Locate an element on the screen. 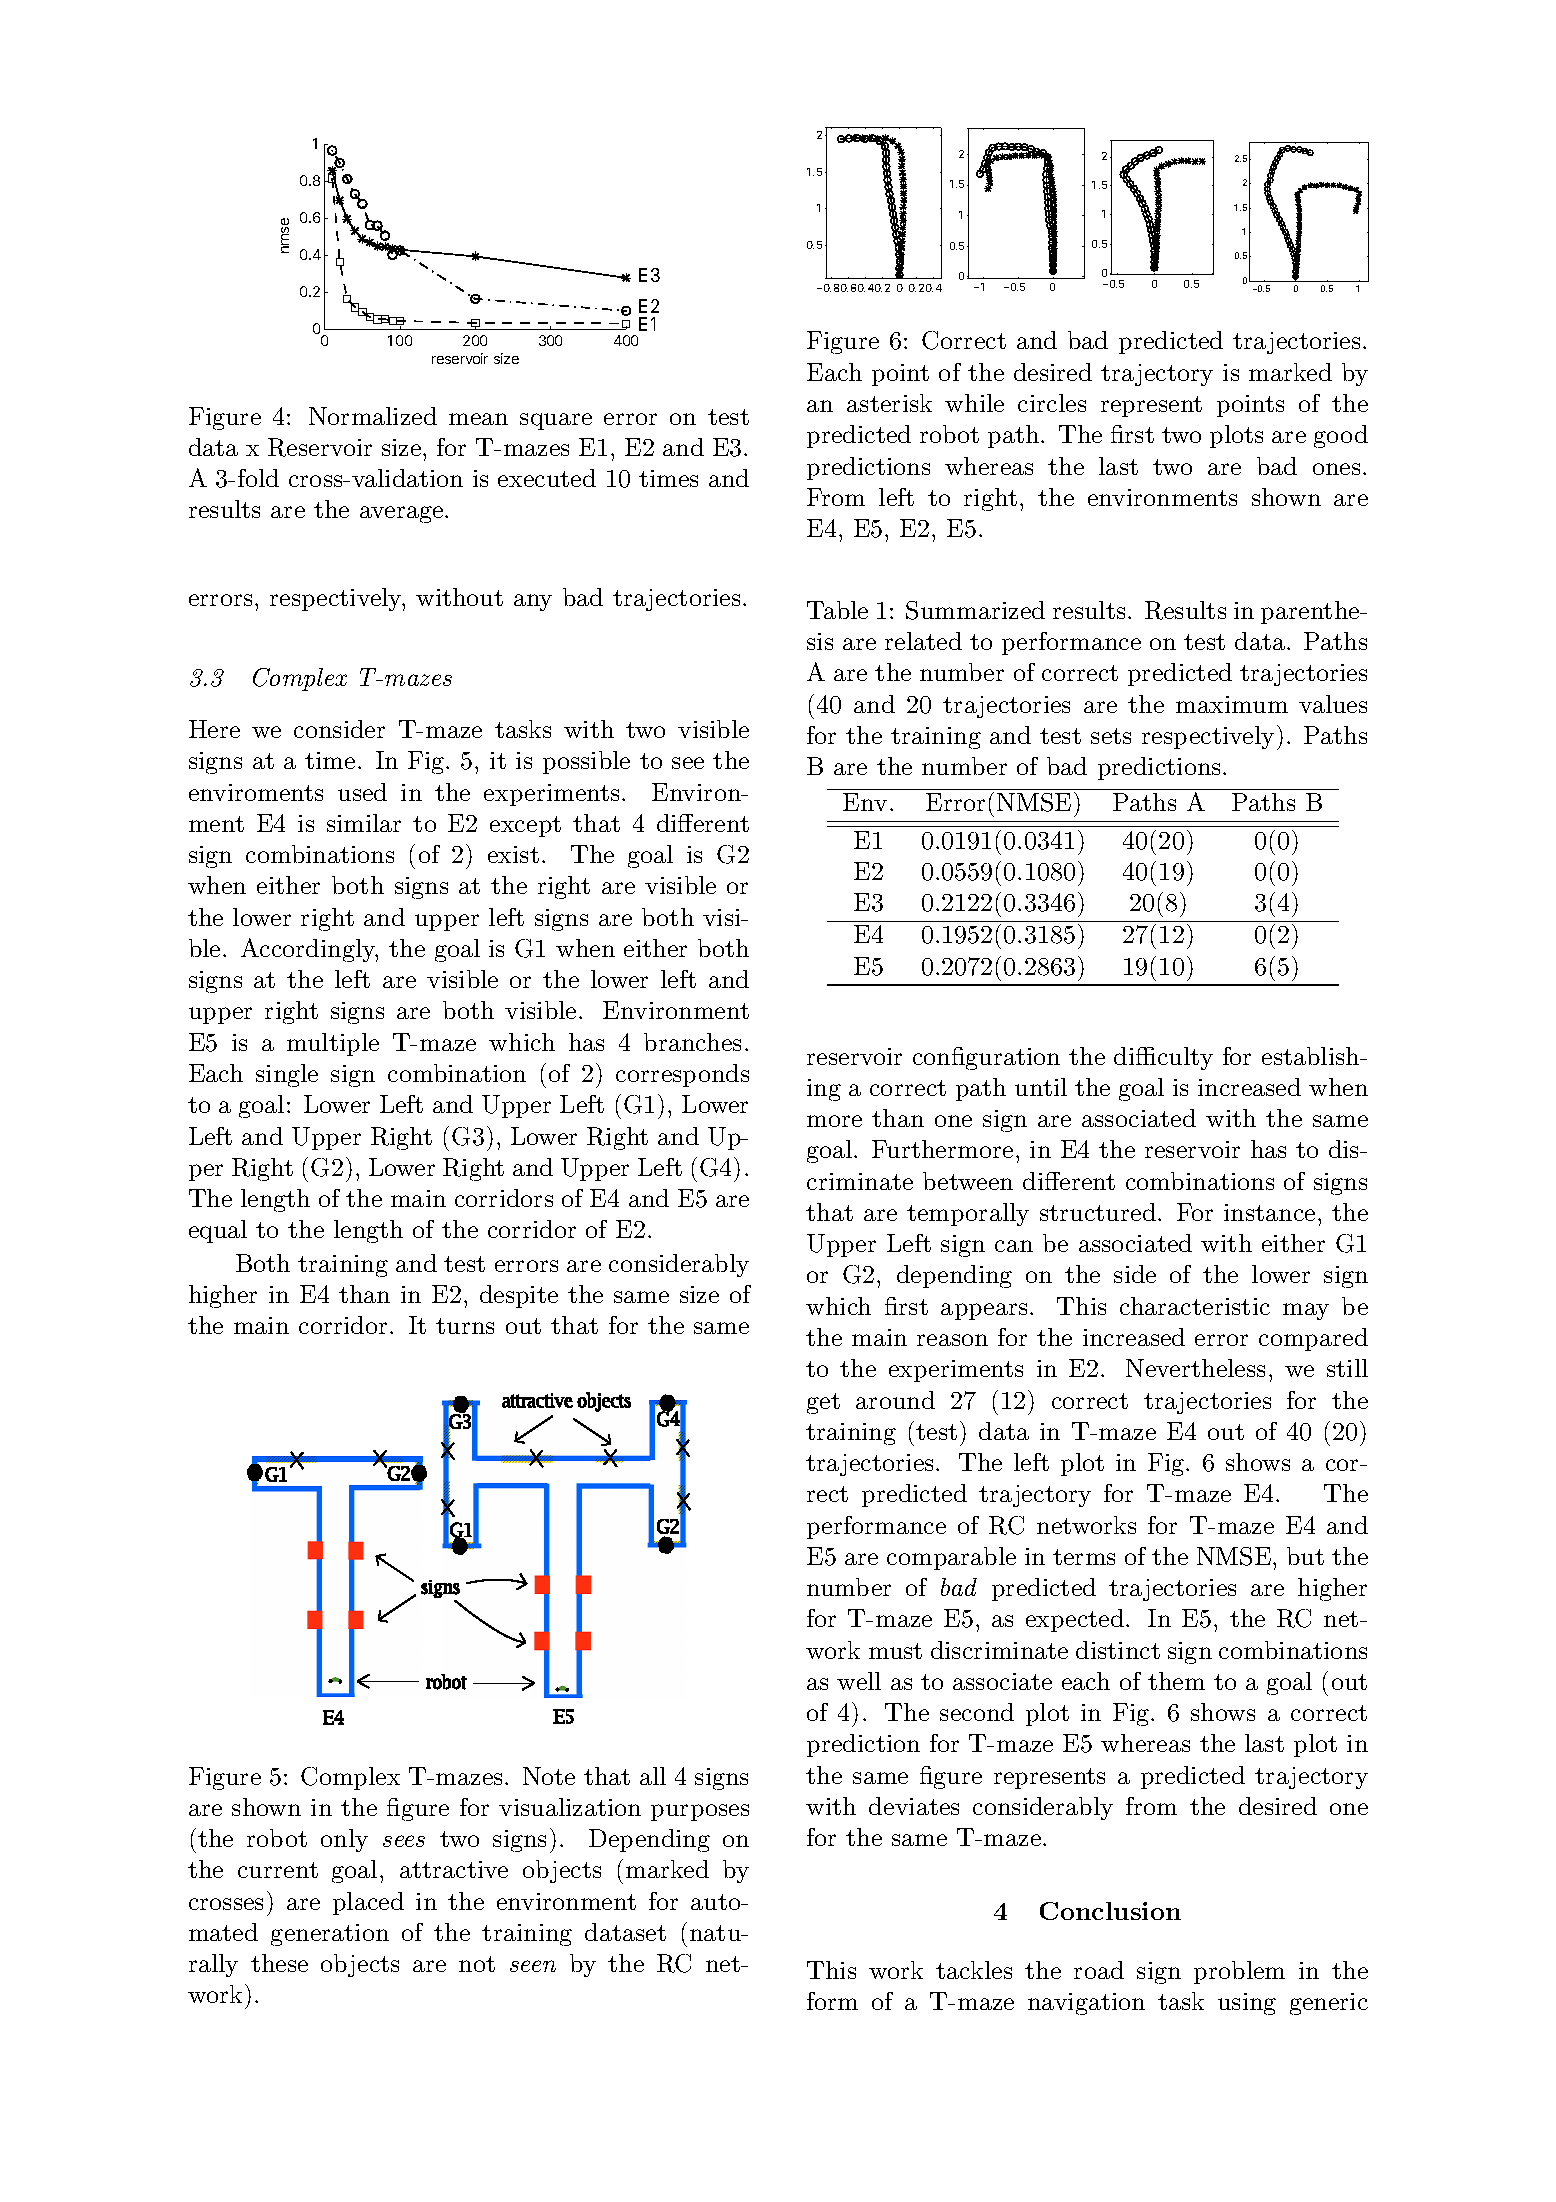 The width and height of the screenshot is (1556, 2202). placed is located at coordinates (368, 1903).
